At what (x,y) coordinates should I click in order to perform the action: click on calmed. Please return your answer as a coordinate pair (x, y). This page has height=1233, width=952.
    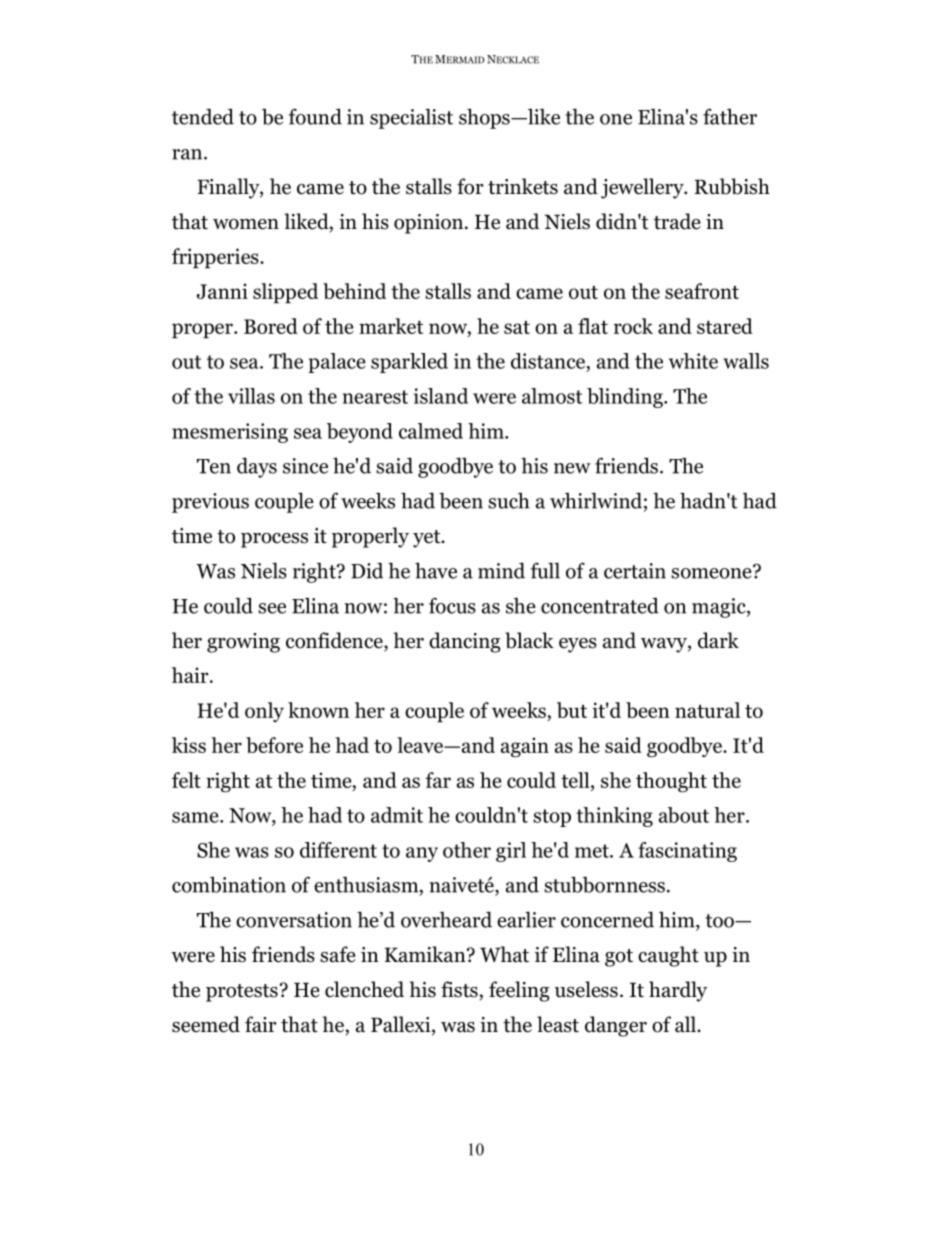
    Looking at the image, I should click on (431, 431).
